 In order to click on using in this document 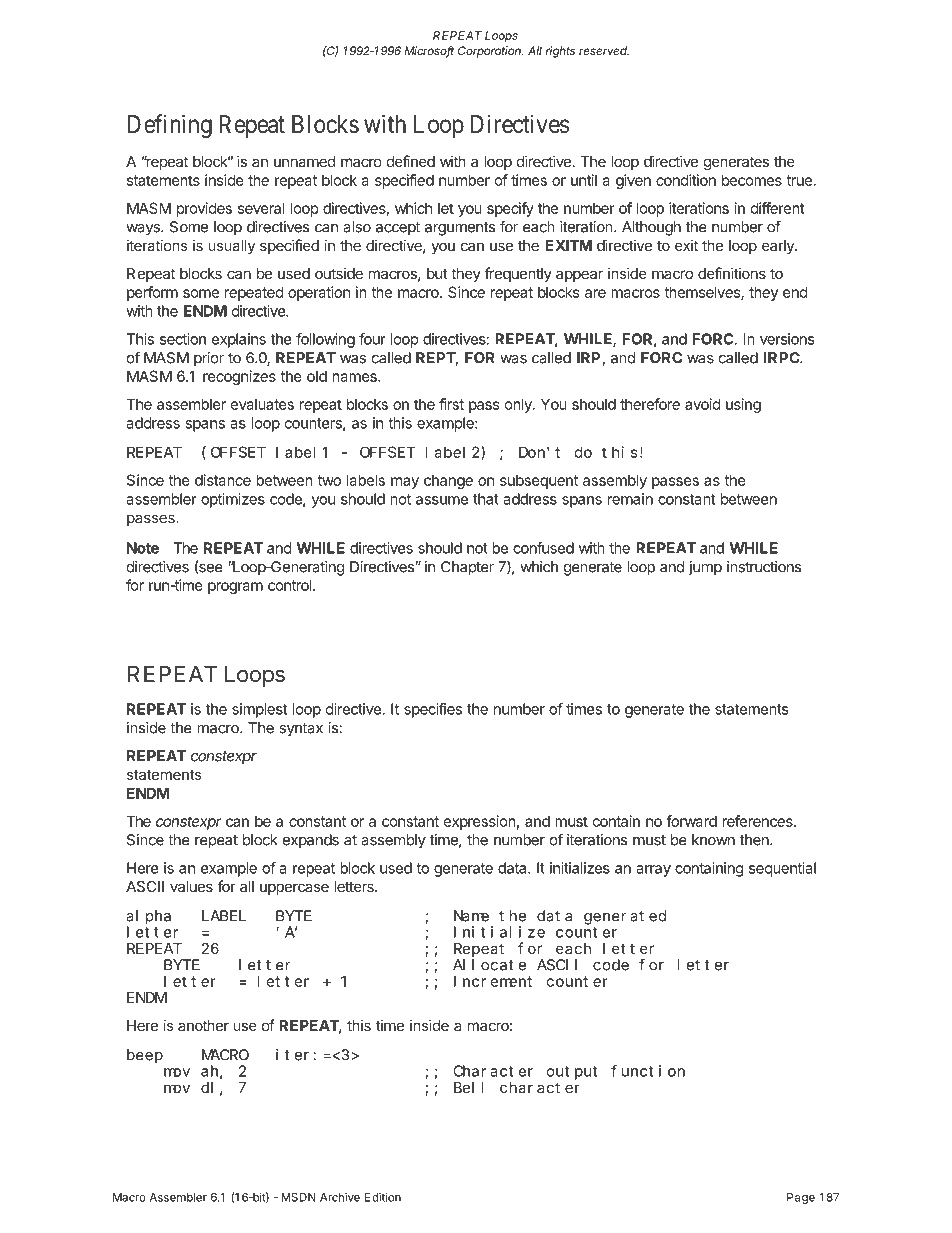, I will do `click(743, 405)`.
